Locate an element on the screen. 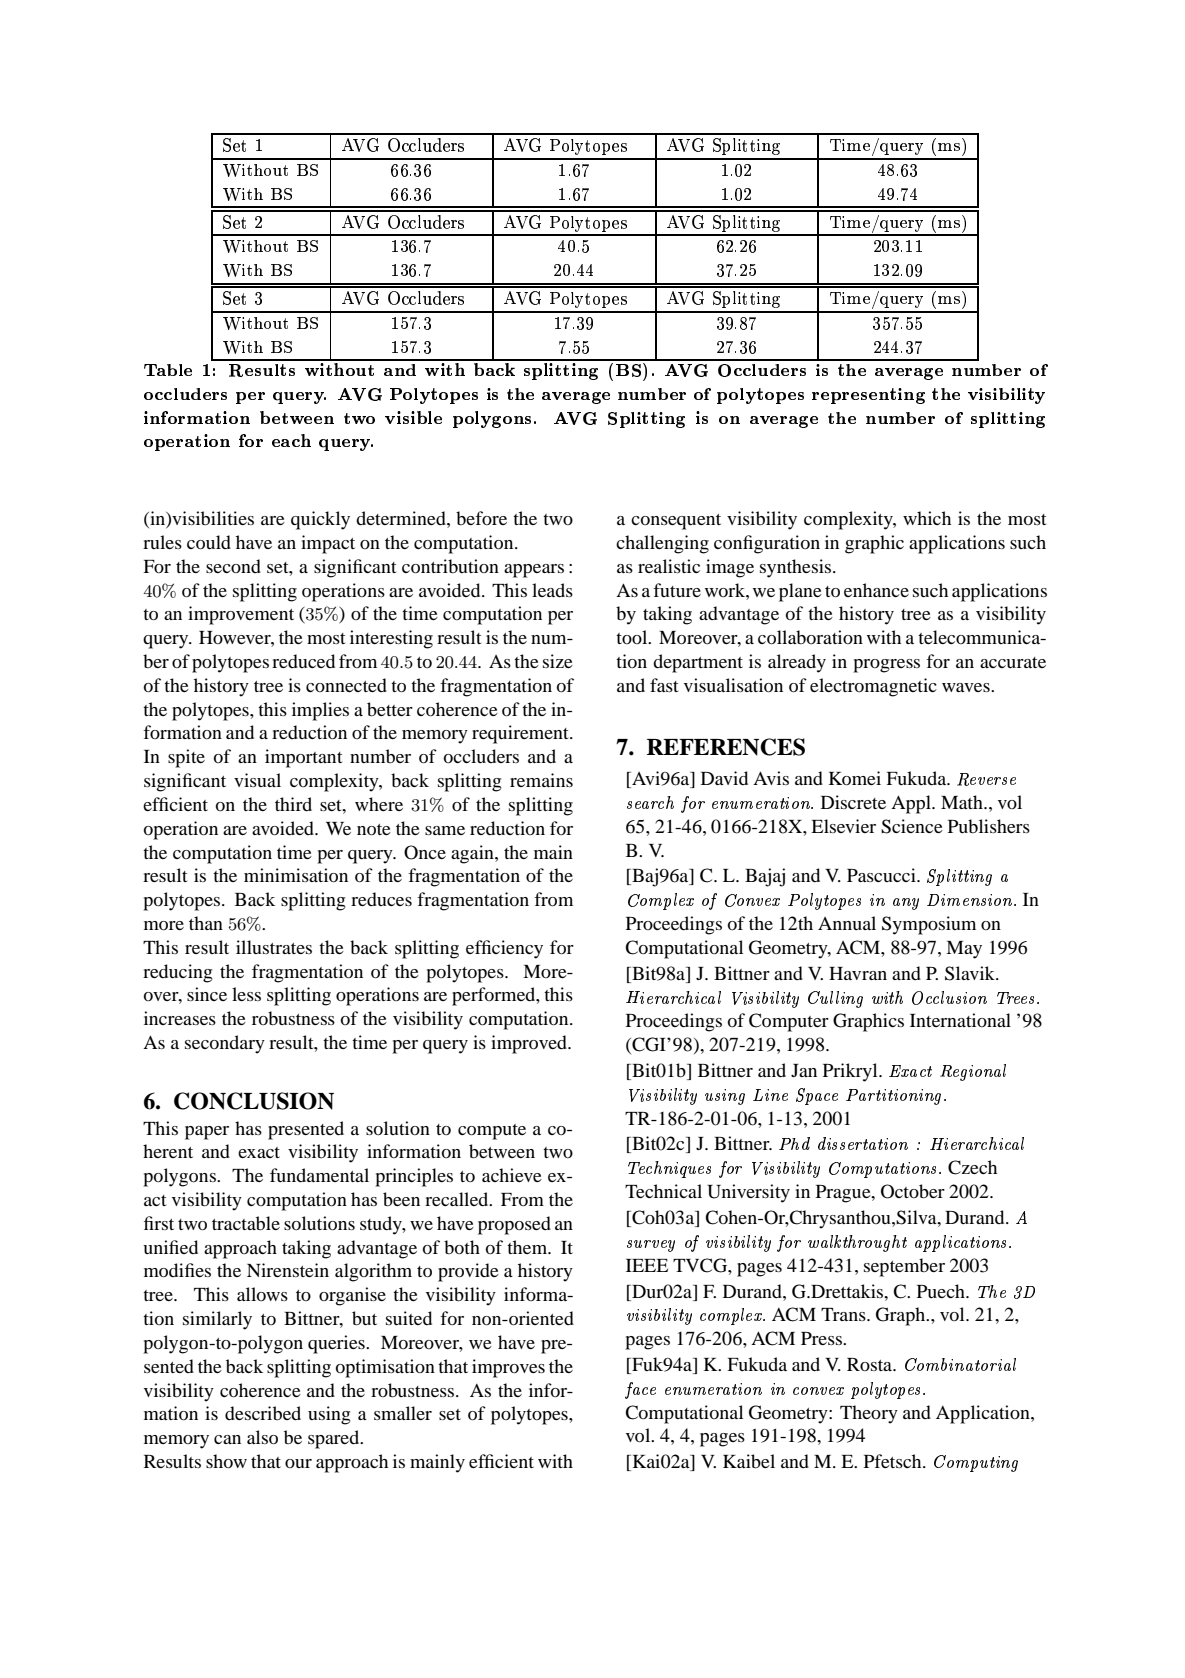  requirement is located at coordinates (521, 734).
